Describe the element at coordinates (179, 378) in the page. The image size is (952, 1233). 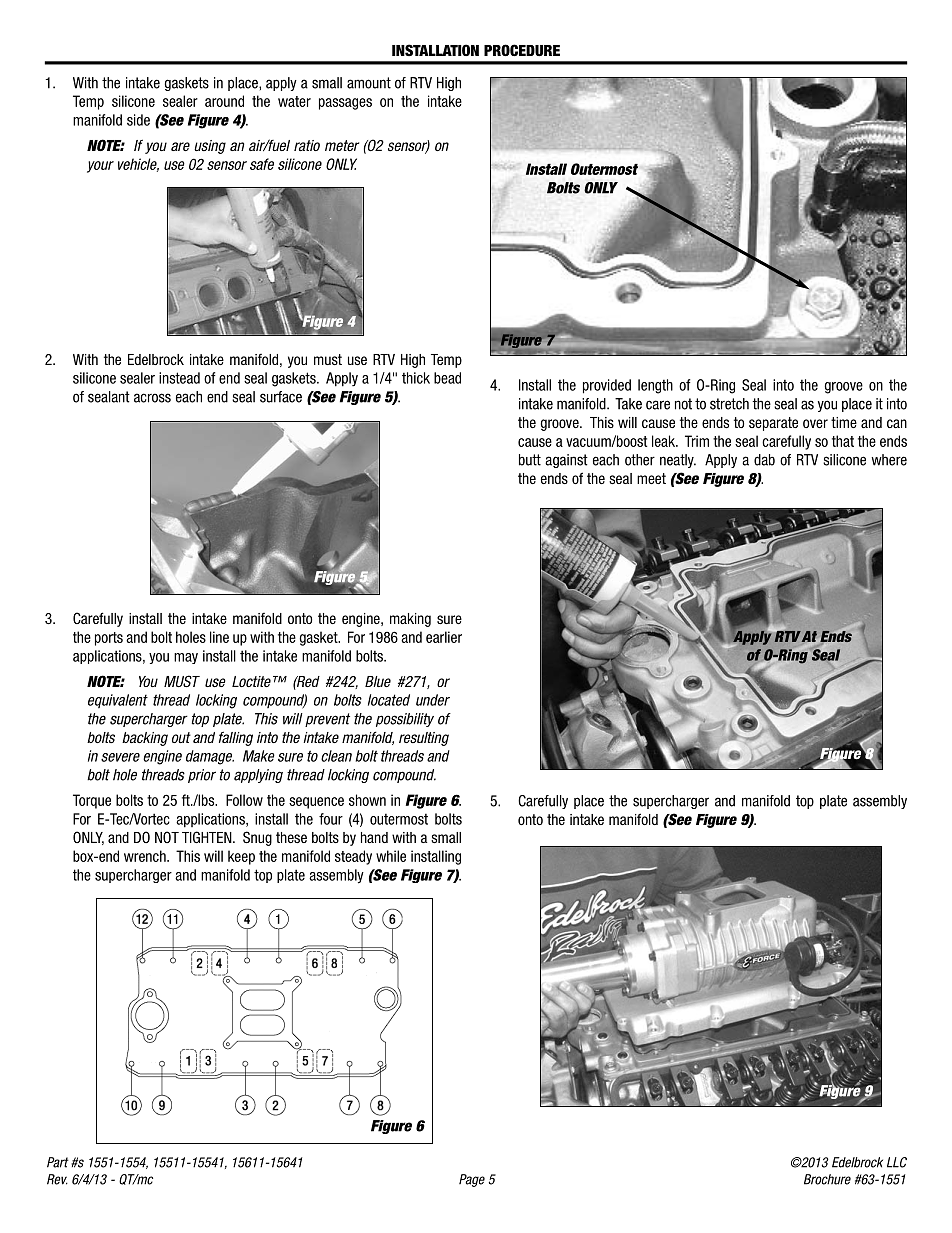
I see `instead` at that location.
